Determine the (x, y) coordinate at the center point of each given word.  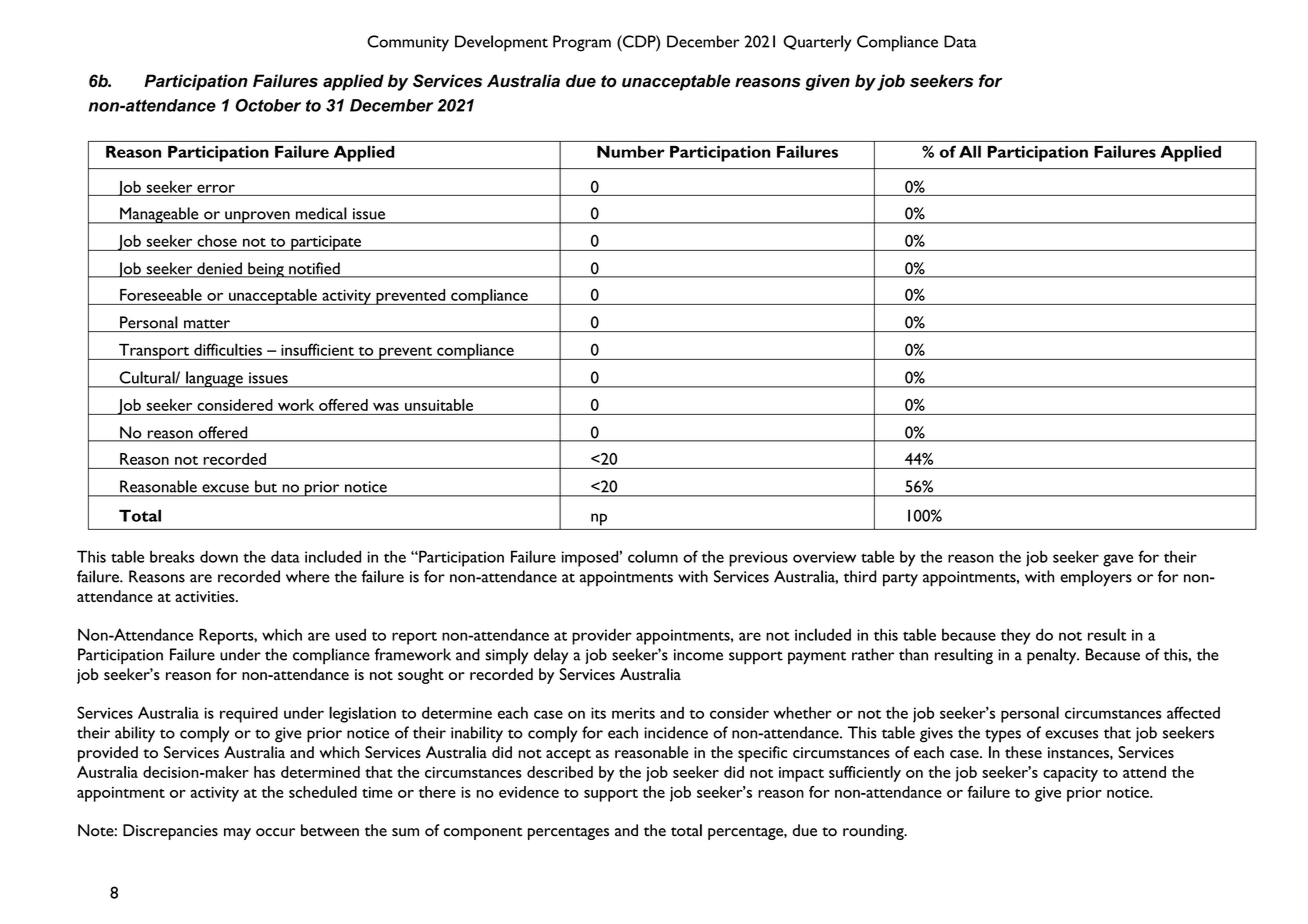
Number (631, 152)
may (237, 834)
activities (206, 596)
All (970, 151)
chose (217, 241)
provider (602, 636)
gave (1118, 560)
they (1016, 636)
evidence (529, 792)
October (268, 105)
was (386, 407)
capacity (1070, 774)
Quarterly (817, 43)
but (266, 486)
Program (582, 43)
